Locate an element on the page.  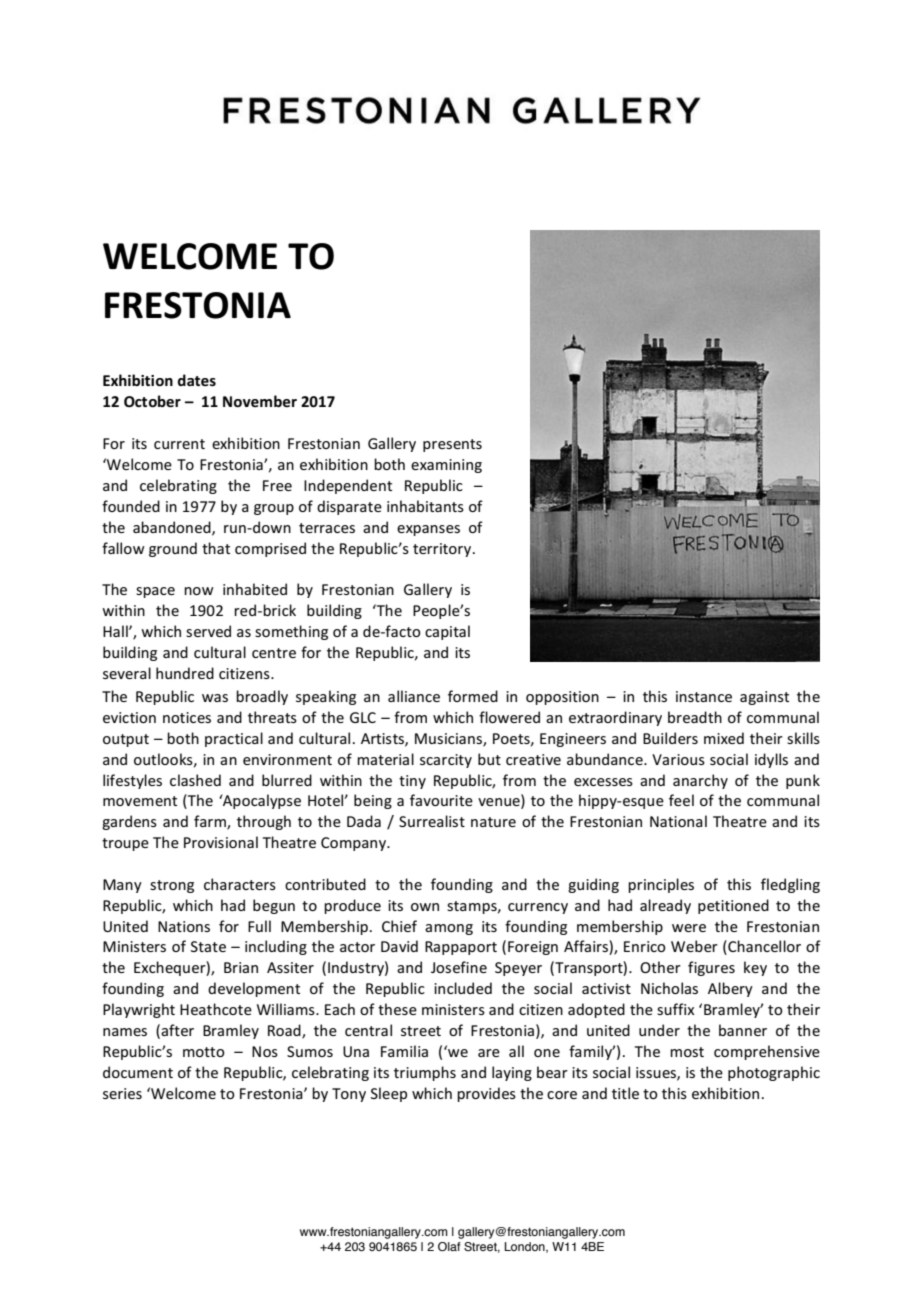
Weber is located at coordinates (694, 946).
